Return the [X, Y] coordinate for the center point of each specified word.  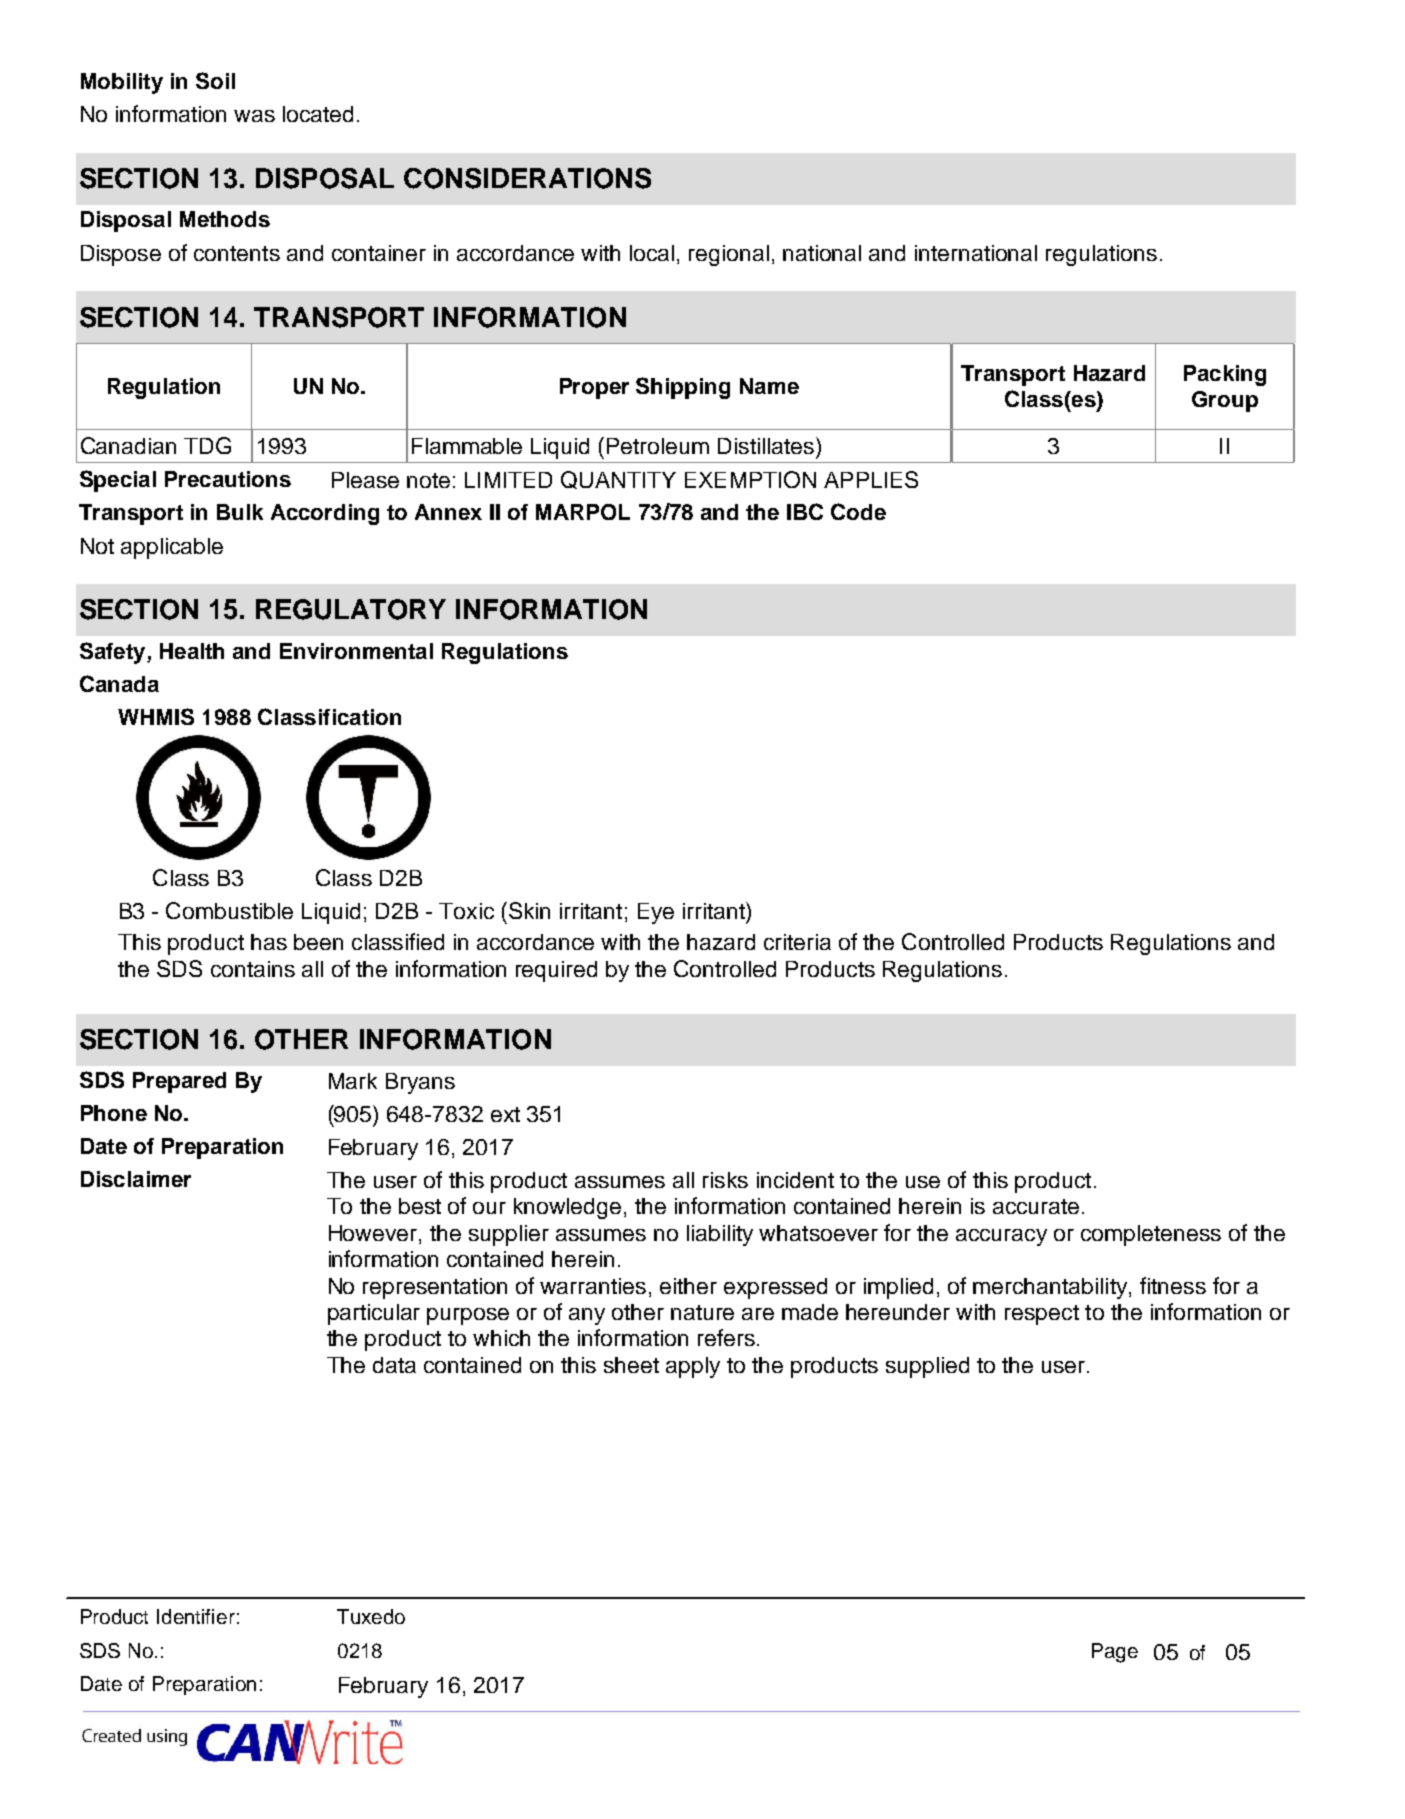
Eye [656, 913]
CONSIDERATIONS [527, 178]
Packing [1225, 375]
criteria [797, 942]
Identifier [196, 1616]
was [254, 116]
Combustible [229, 910]
